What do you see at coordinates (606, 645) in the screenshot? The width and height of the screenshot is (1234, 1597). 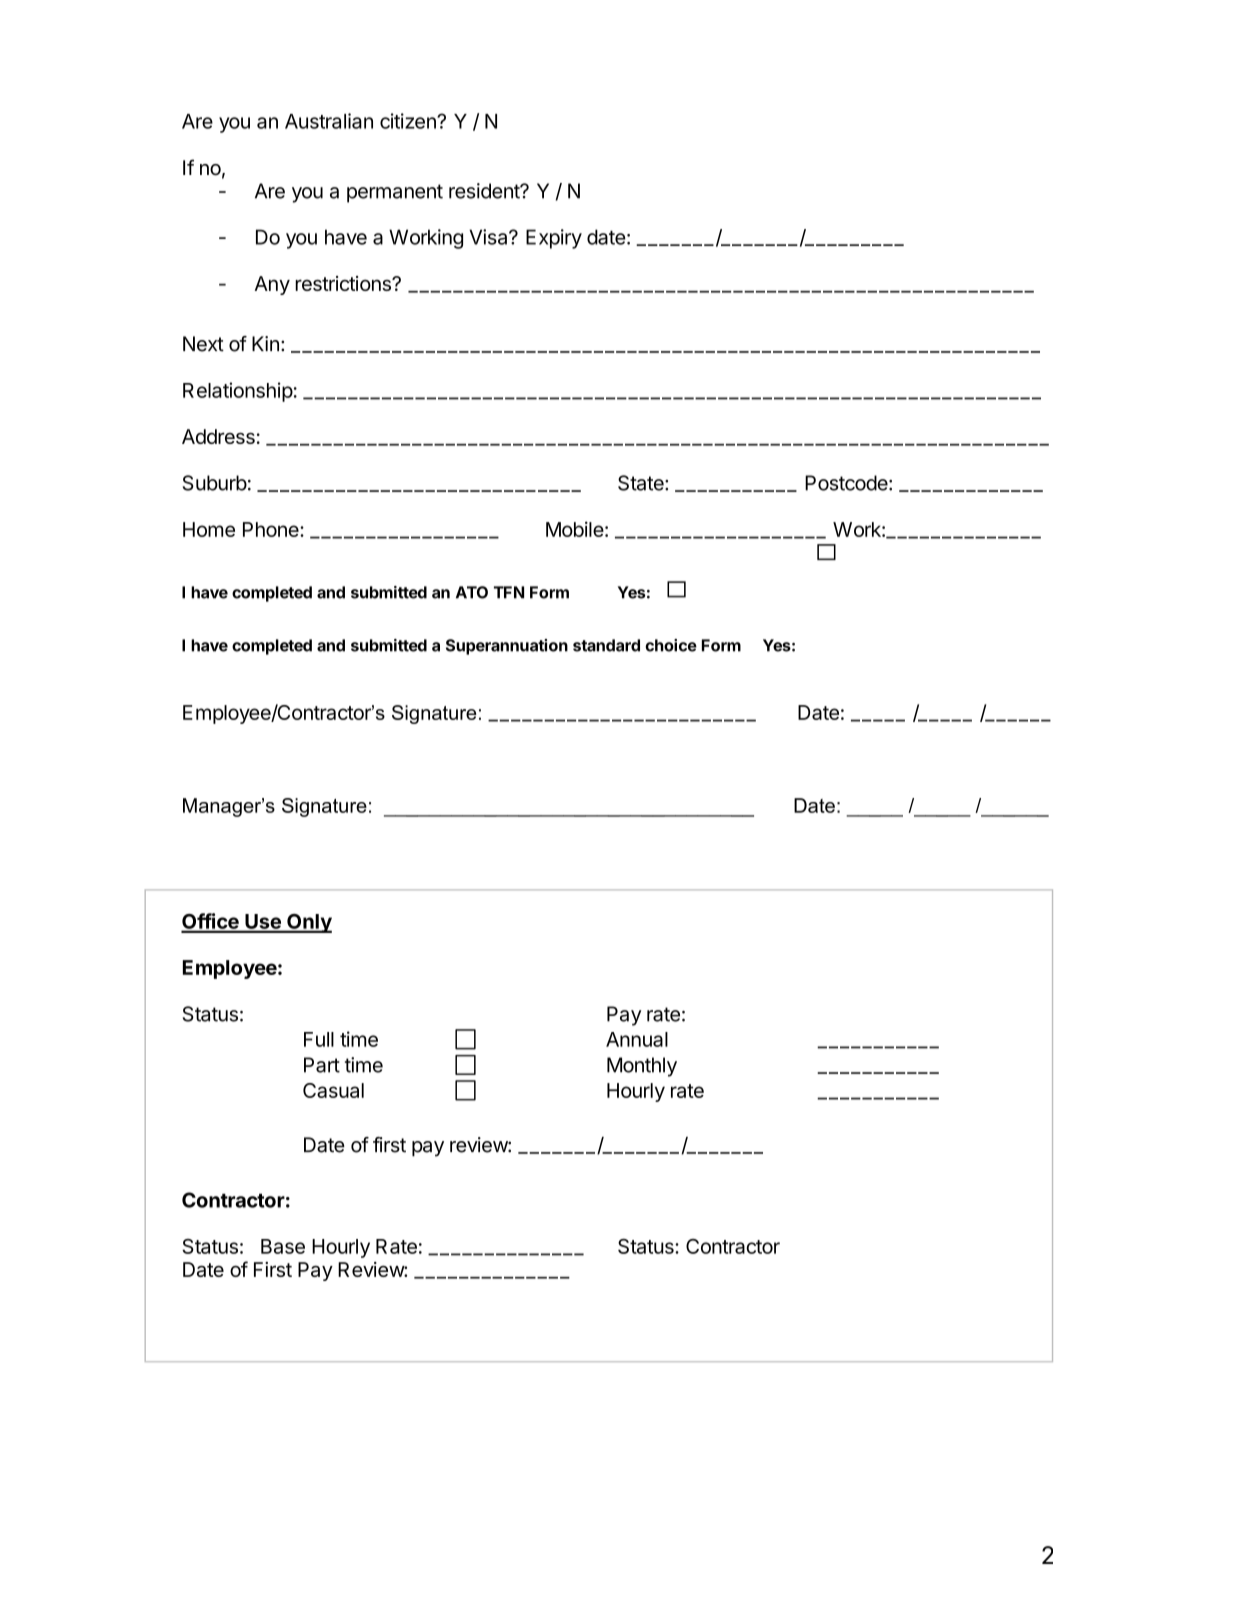 I see `standard` at bounding box center [606, 645].
